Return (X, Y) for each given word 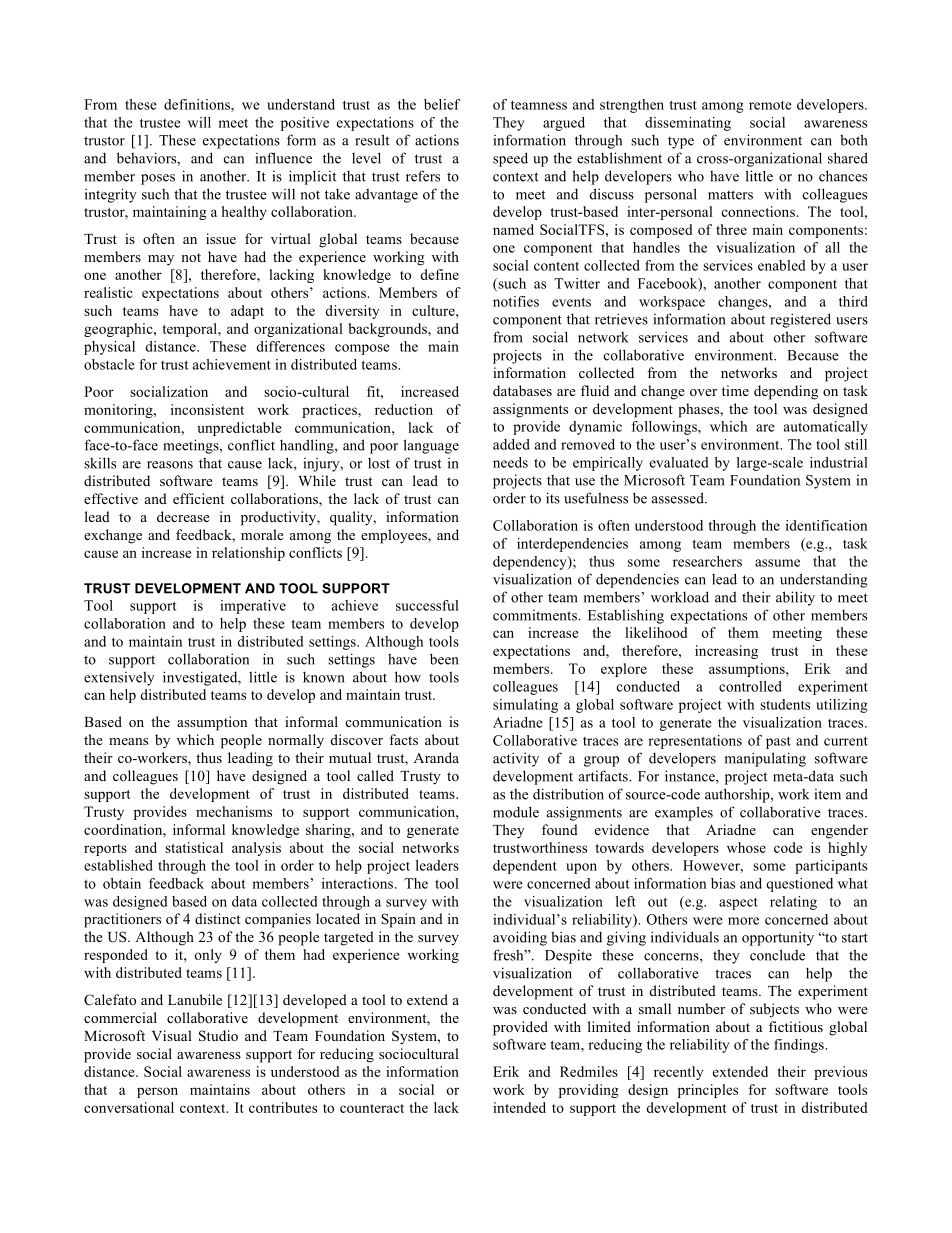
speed (510, 159)
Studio (218, 1036)
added (511, 444)
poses (158, 179)
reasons (170, 465)
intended (519, 1107)
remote (770, 105)
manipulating (765, 759)
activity (516, 759)
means (128, 741)
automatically (826, 428)
